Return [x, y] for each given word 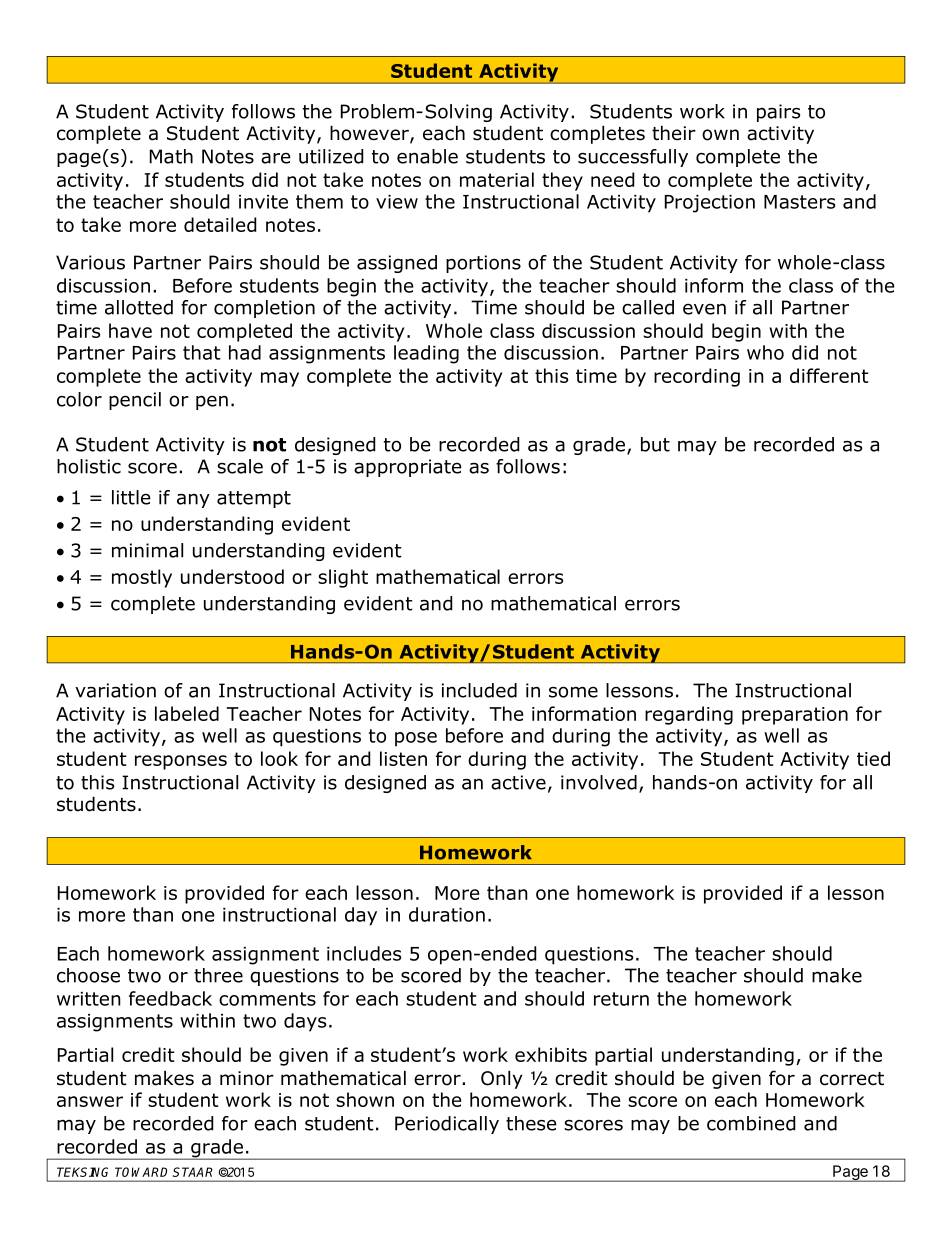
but [655, 444]
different [829, 375]
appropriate [408, 468]
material [497, 179]
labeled [187, 713]
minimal [147, 550]
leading [426, 354]
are [276, 158]
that [202, 352]
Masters [800, 202]
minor [247, 1078]
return [621, 999]
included [479, 690]
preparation [795, 716]
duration [447, 914]
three [218, 975]
